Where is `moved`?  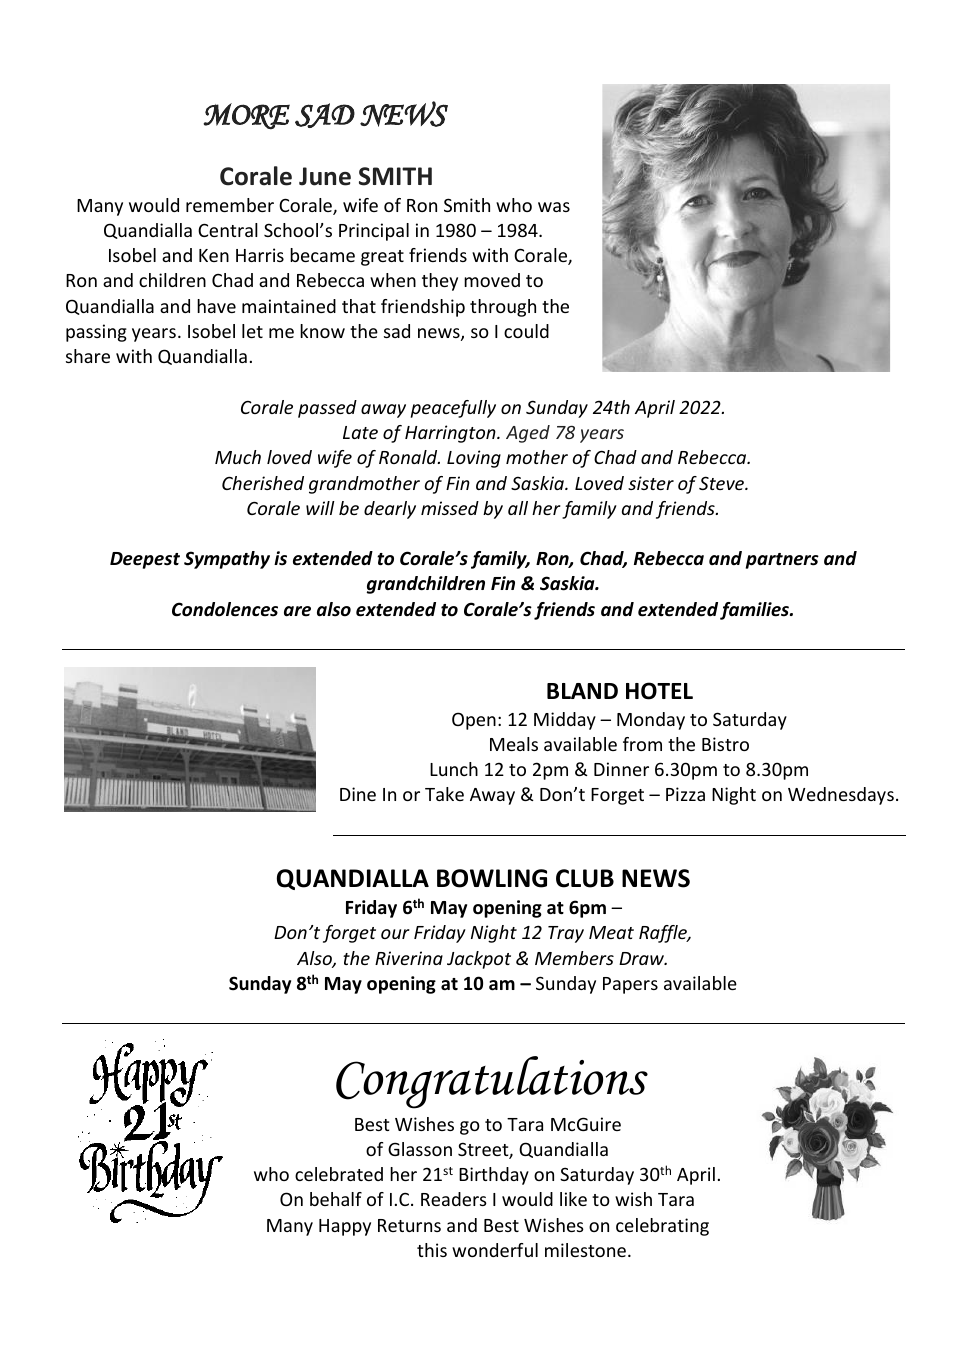 moved is located at coordinates (492, 280).
